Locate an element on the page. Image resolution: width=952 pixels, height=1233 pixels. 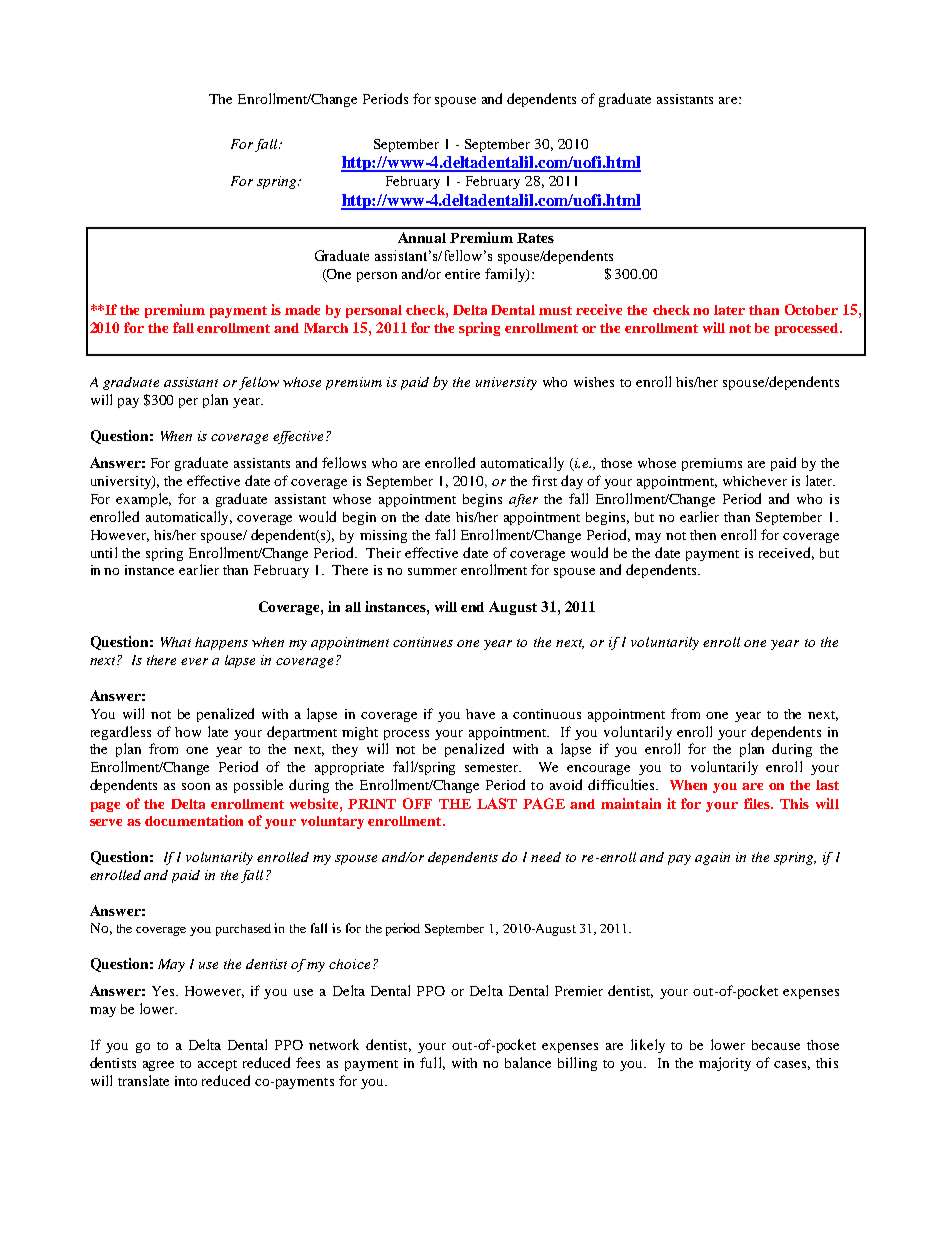
What is located at coordinates (176, 642).
